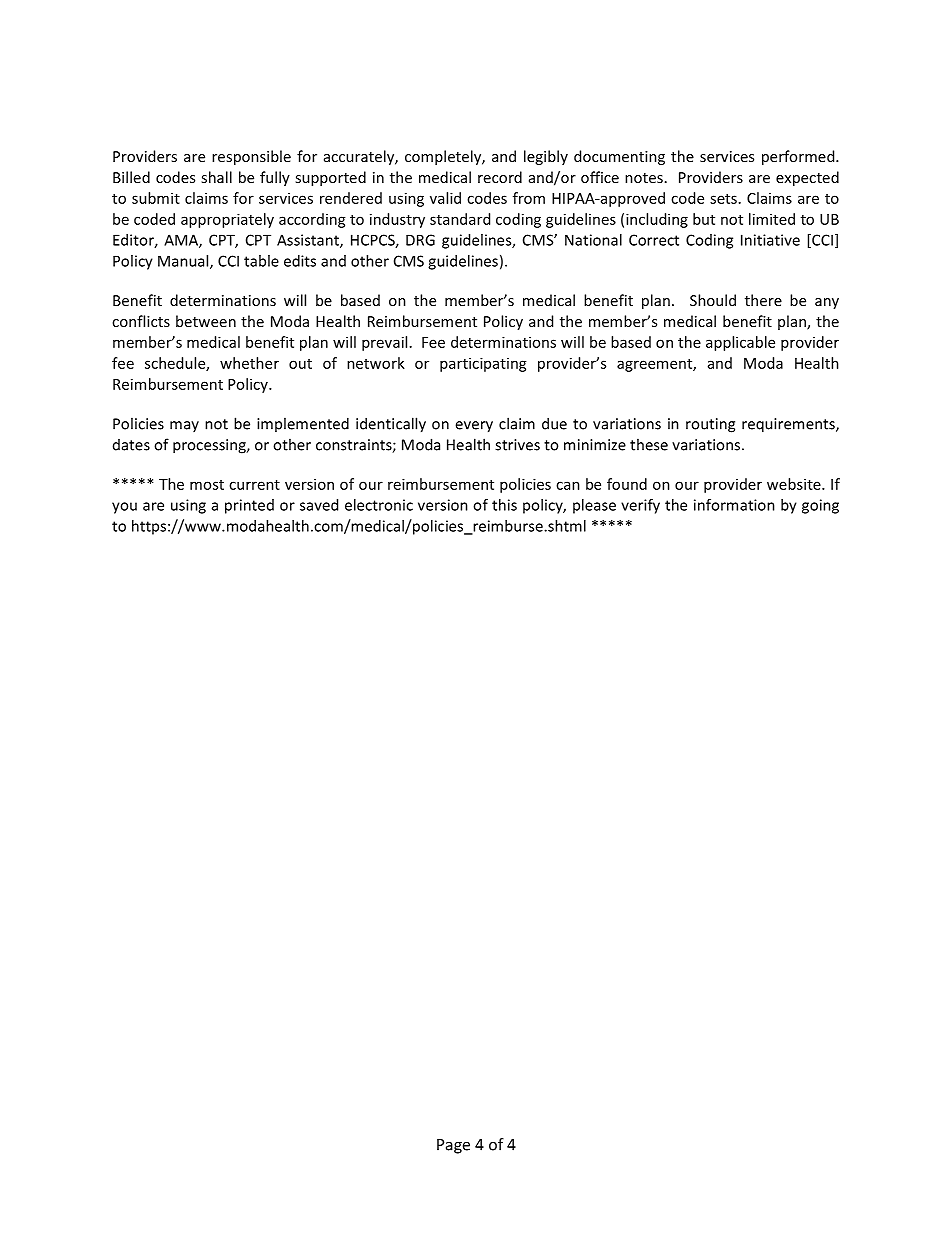  What do you see at coordinates (504, 505) in the screenshot?
I see `this` at bounding box center [504, 505].
